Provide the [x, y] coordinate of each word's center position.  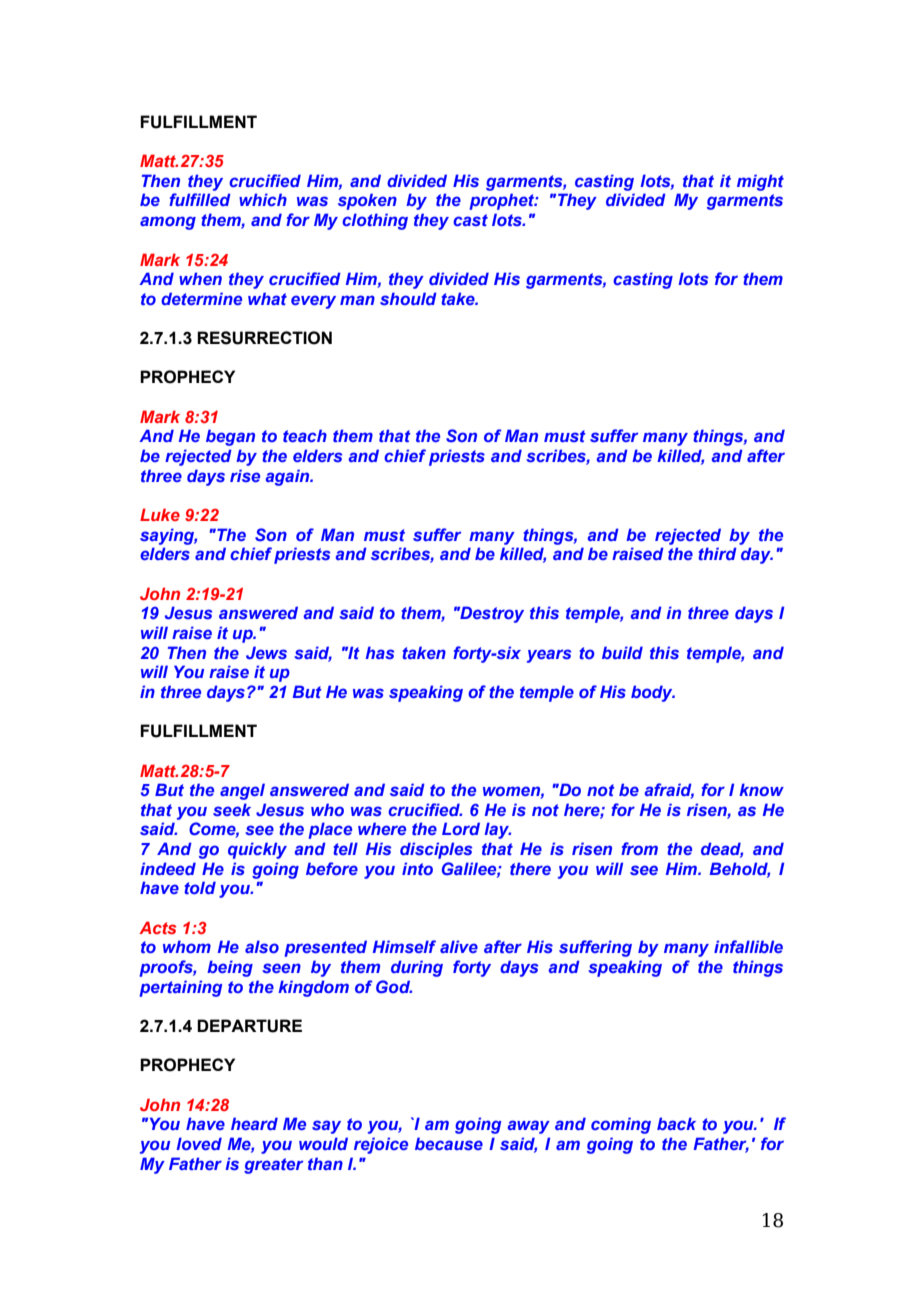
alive [459, 946]
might [760, 182]
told [200, 887]
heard [254, 1123]
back [676, 1123]
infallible [748, 946]
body [653, 693]
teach [305, 435]
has [380, 652]
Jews [266, 652]
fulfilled [200, 199]
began [230, 437]
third [717, 553]
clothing [375, 221]
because [449, 1143]
